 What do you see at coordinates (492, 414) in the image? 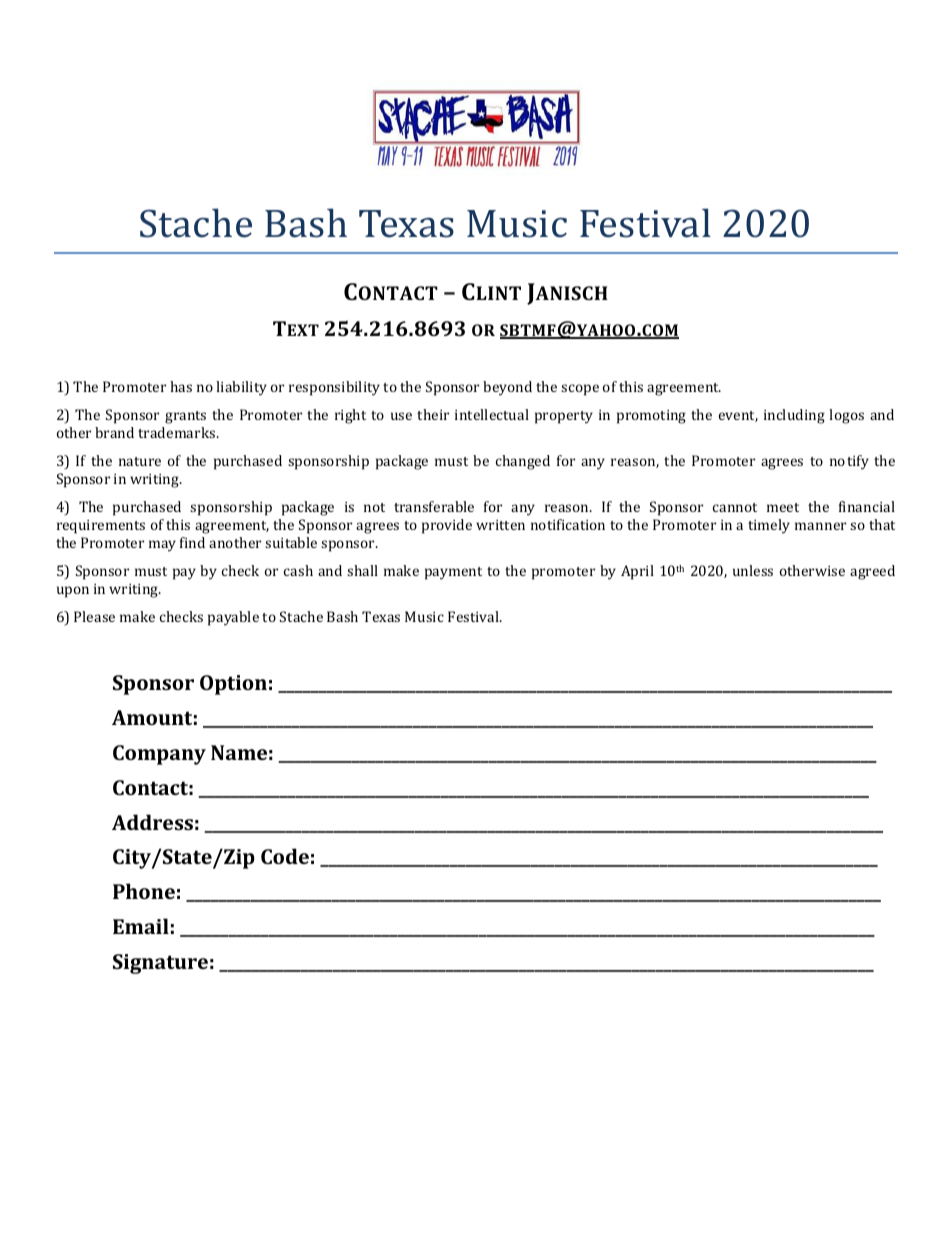
I see `intellectual` at bounding box center [492, 414].
